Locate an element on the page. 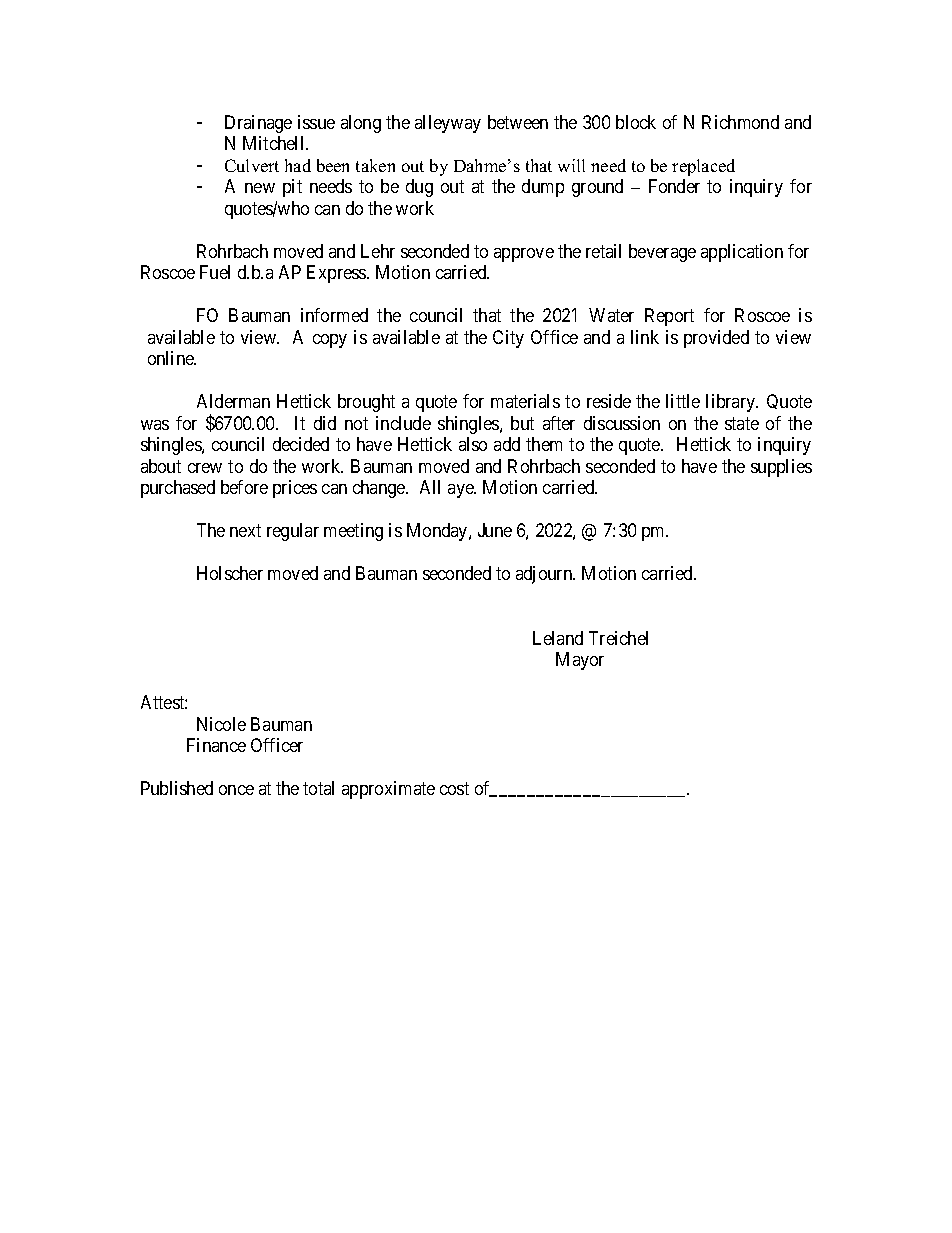  alleyway is located at coordinates (448, 124).
